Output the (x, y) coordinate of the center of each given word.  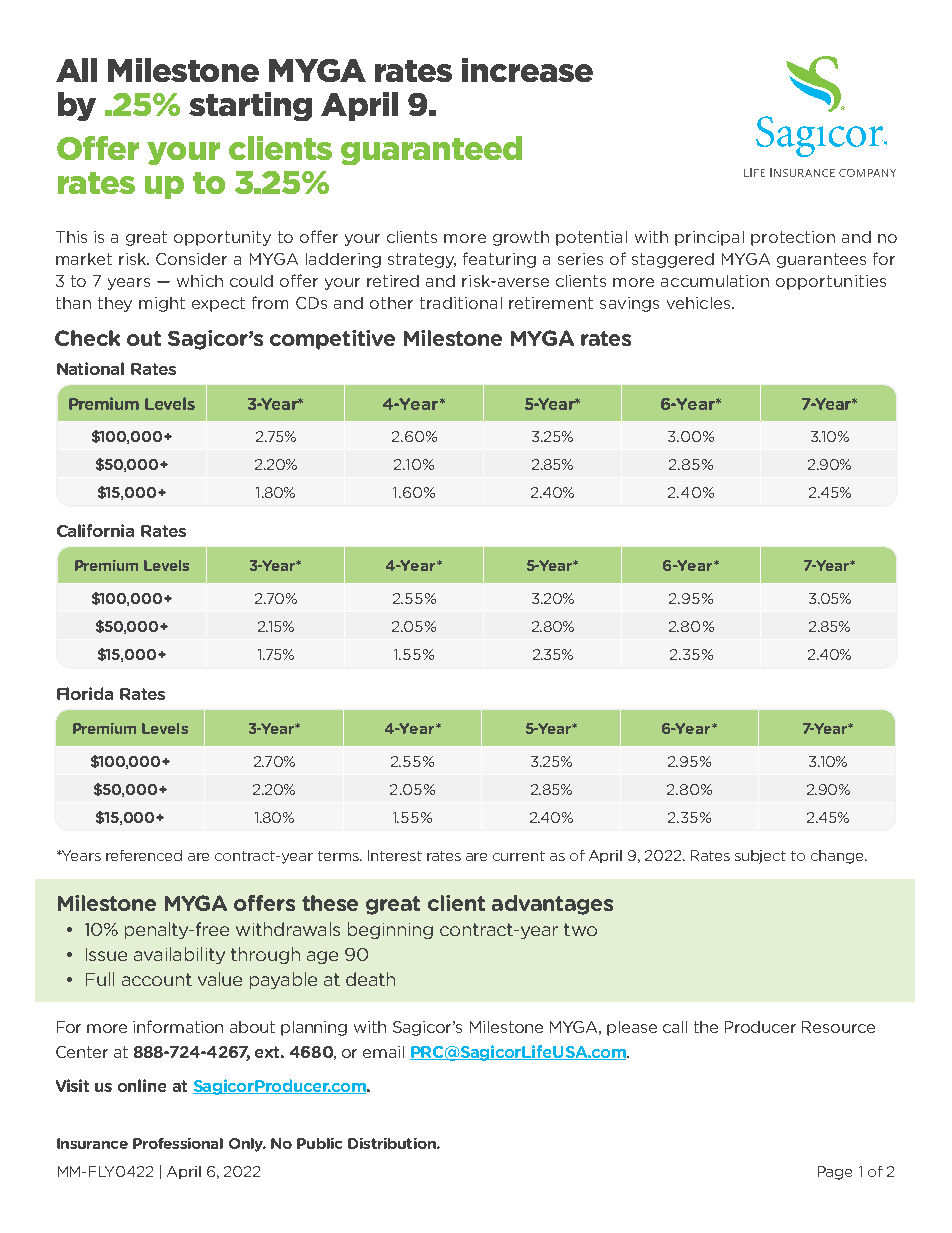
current (519, 856)
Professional (178, 1143)
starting (250, 106)
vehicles (700, 303)
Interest (395, 855)
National (90, 368)
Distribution (393, 1143)
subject (760, 857)
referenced (144, 855)
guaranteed (431, 150)
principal (709, 238)
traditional (461, 303)
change (838, 857)
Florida (85, 693)
